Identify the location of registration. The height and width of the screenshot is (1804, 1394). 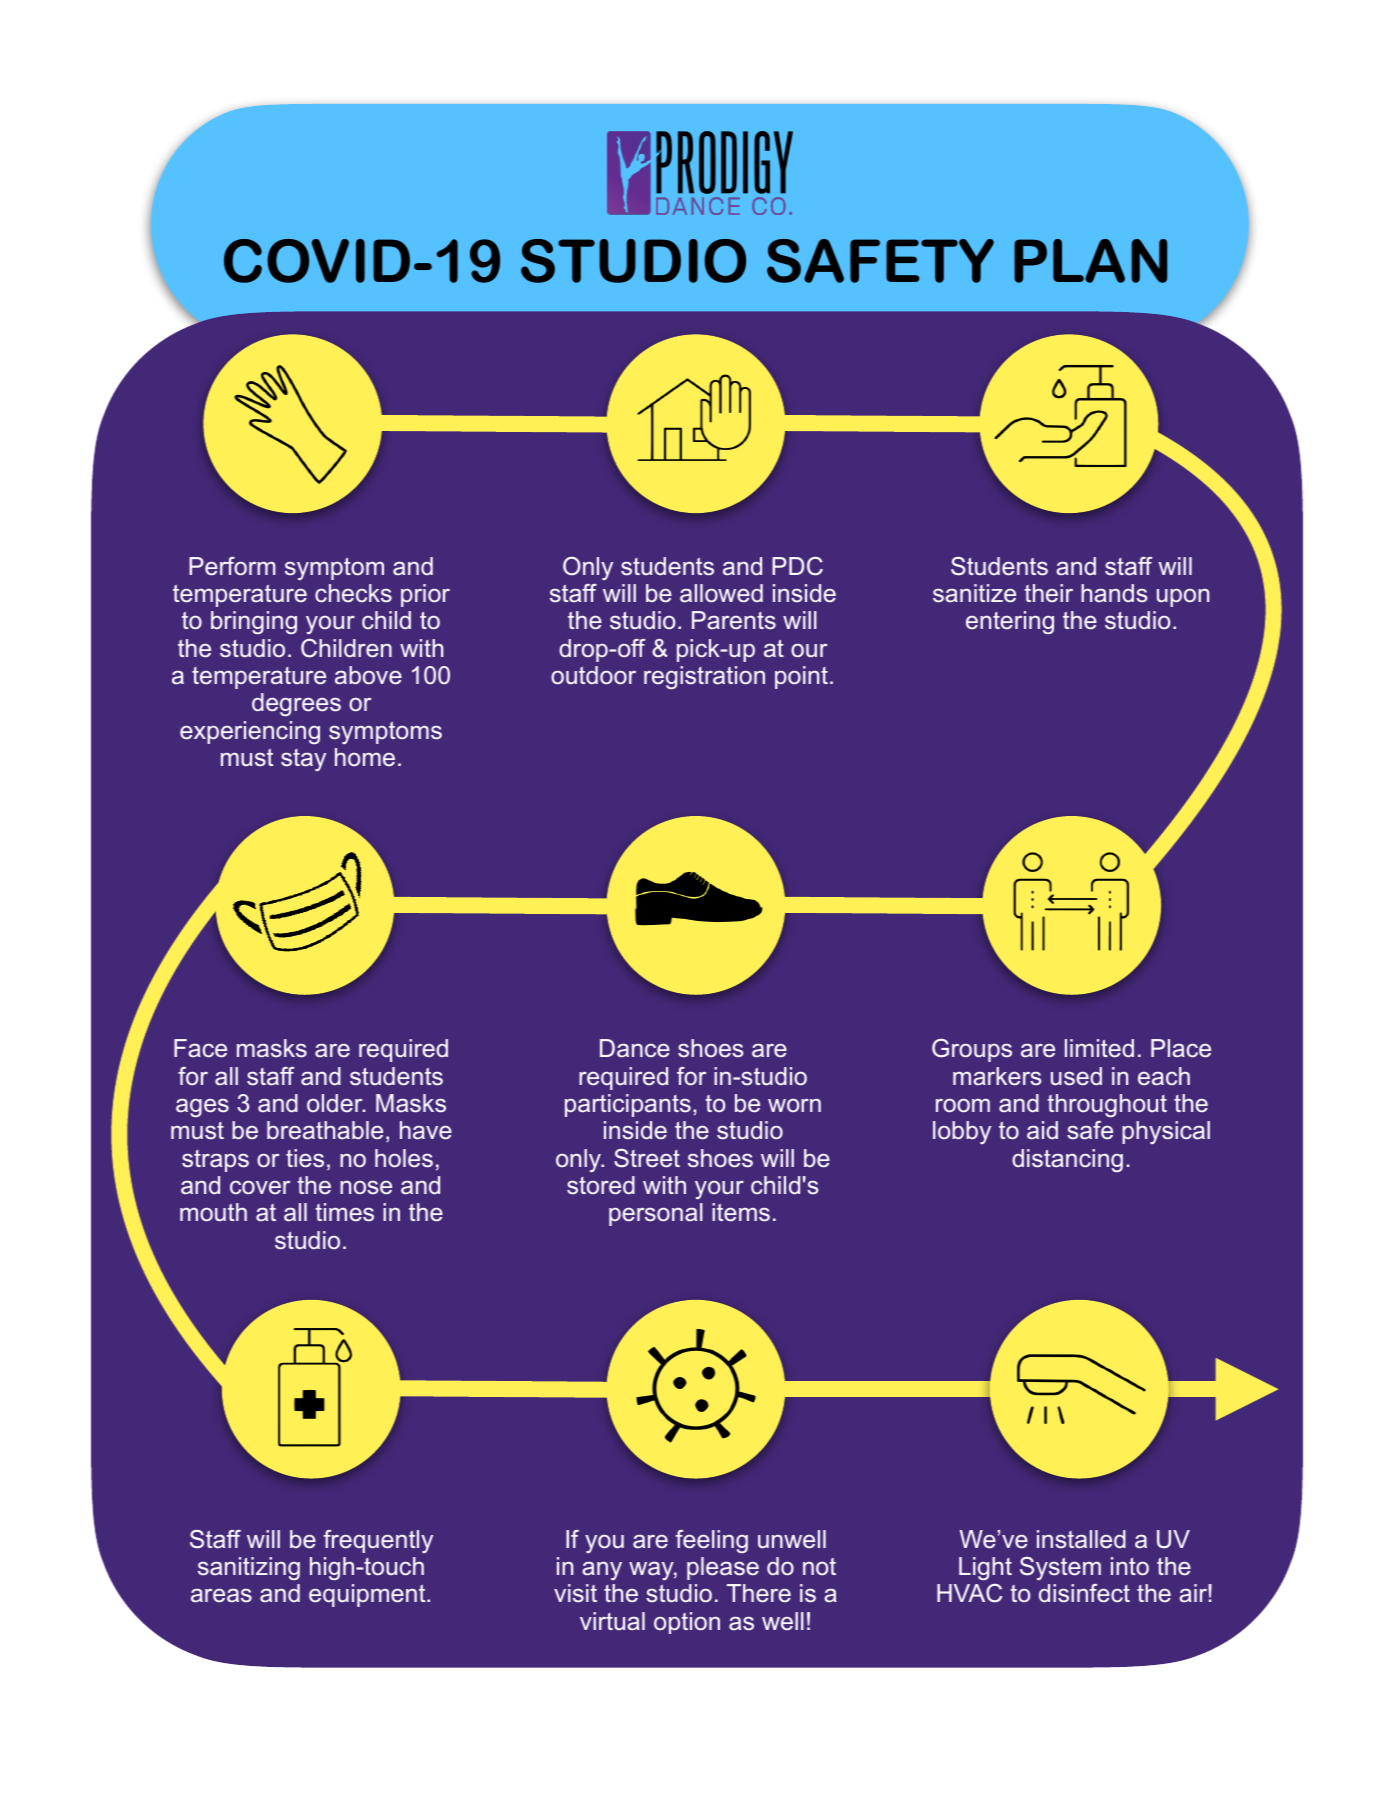
(704, 677).
